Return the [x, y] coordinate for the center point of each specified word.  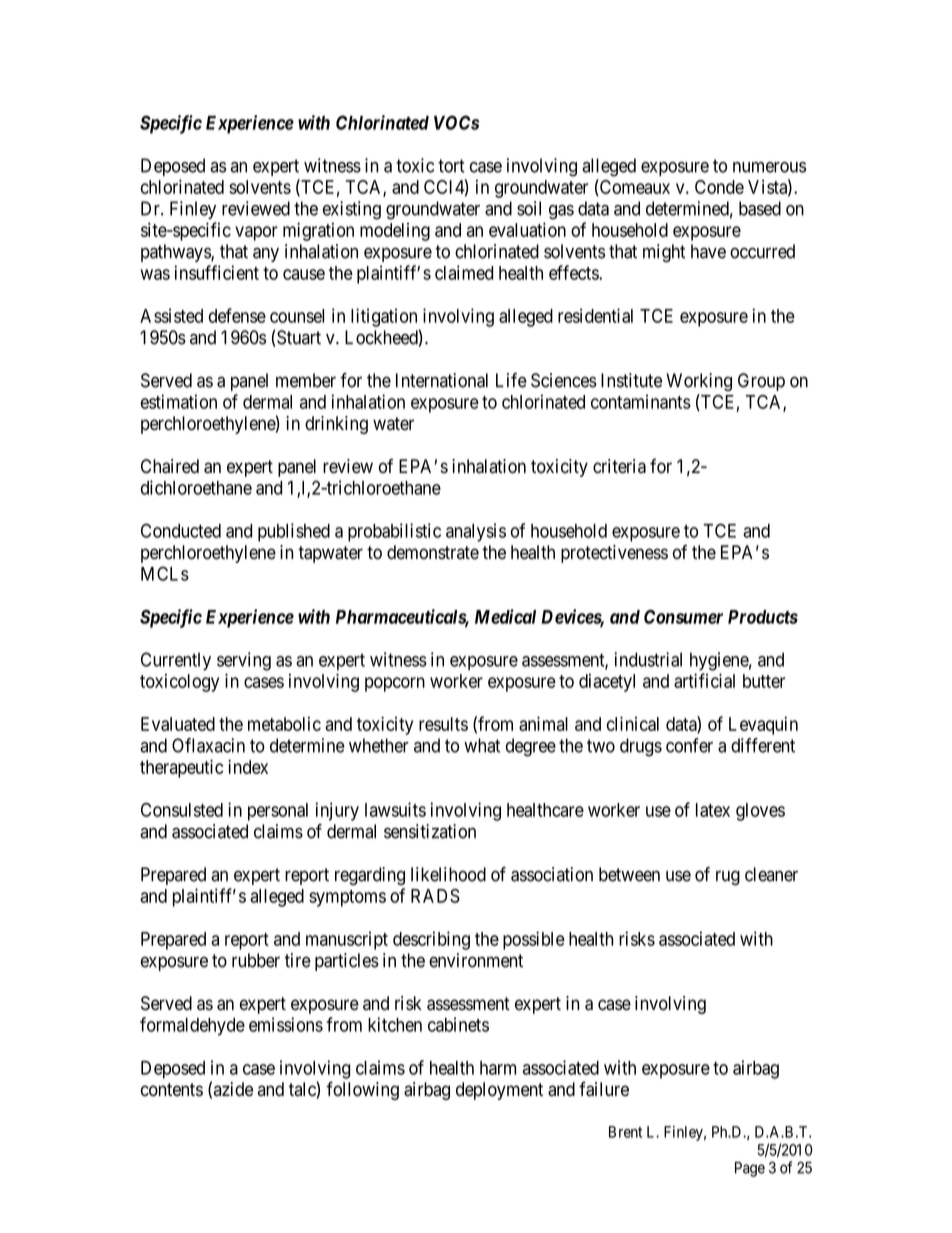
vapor [256, 233]
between [629, 874]
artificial [704, 680]
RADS [435, 896]
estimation [179, 401]
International [442, 380]
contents [172, 1090]
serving [244, 661]
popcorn [395, 684]
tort [451, 166]
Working [699, 382]
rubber [256, 960]
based [760, 208]
